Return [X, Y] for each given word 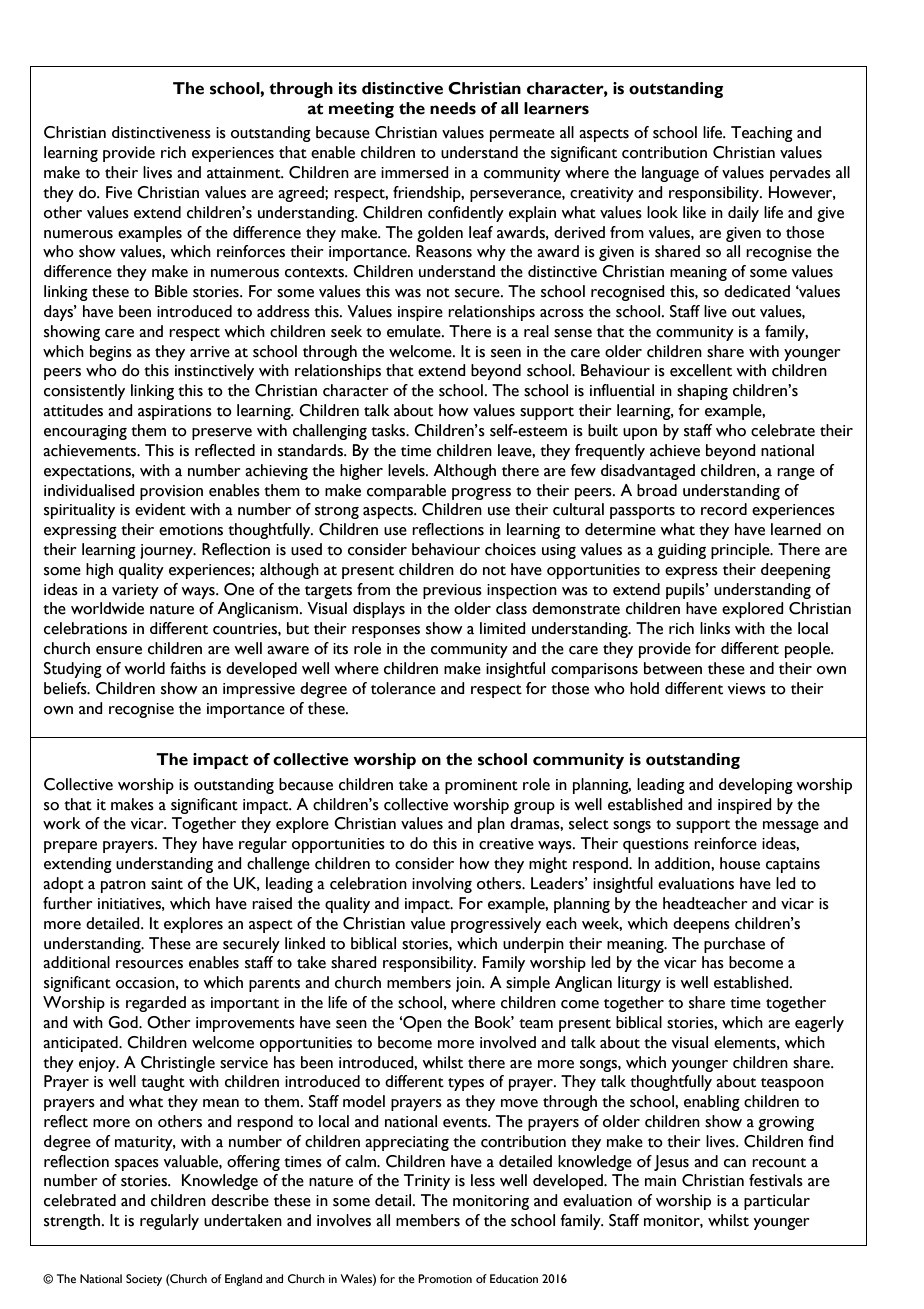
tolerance [403, 688]
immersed [415, 172]
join [469, 984]
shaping [702, 392]
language [670, 174]
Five [119, 192]
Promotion [445, 1278]
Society [144, 1280]
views [747, 689]
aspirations [175, 412]
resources [149, 964]
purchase [734, 945]
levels [407, 470]
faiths [188, 668]
